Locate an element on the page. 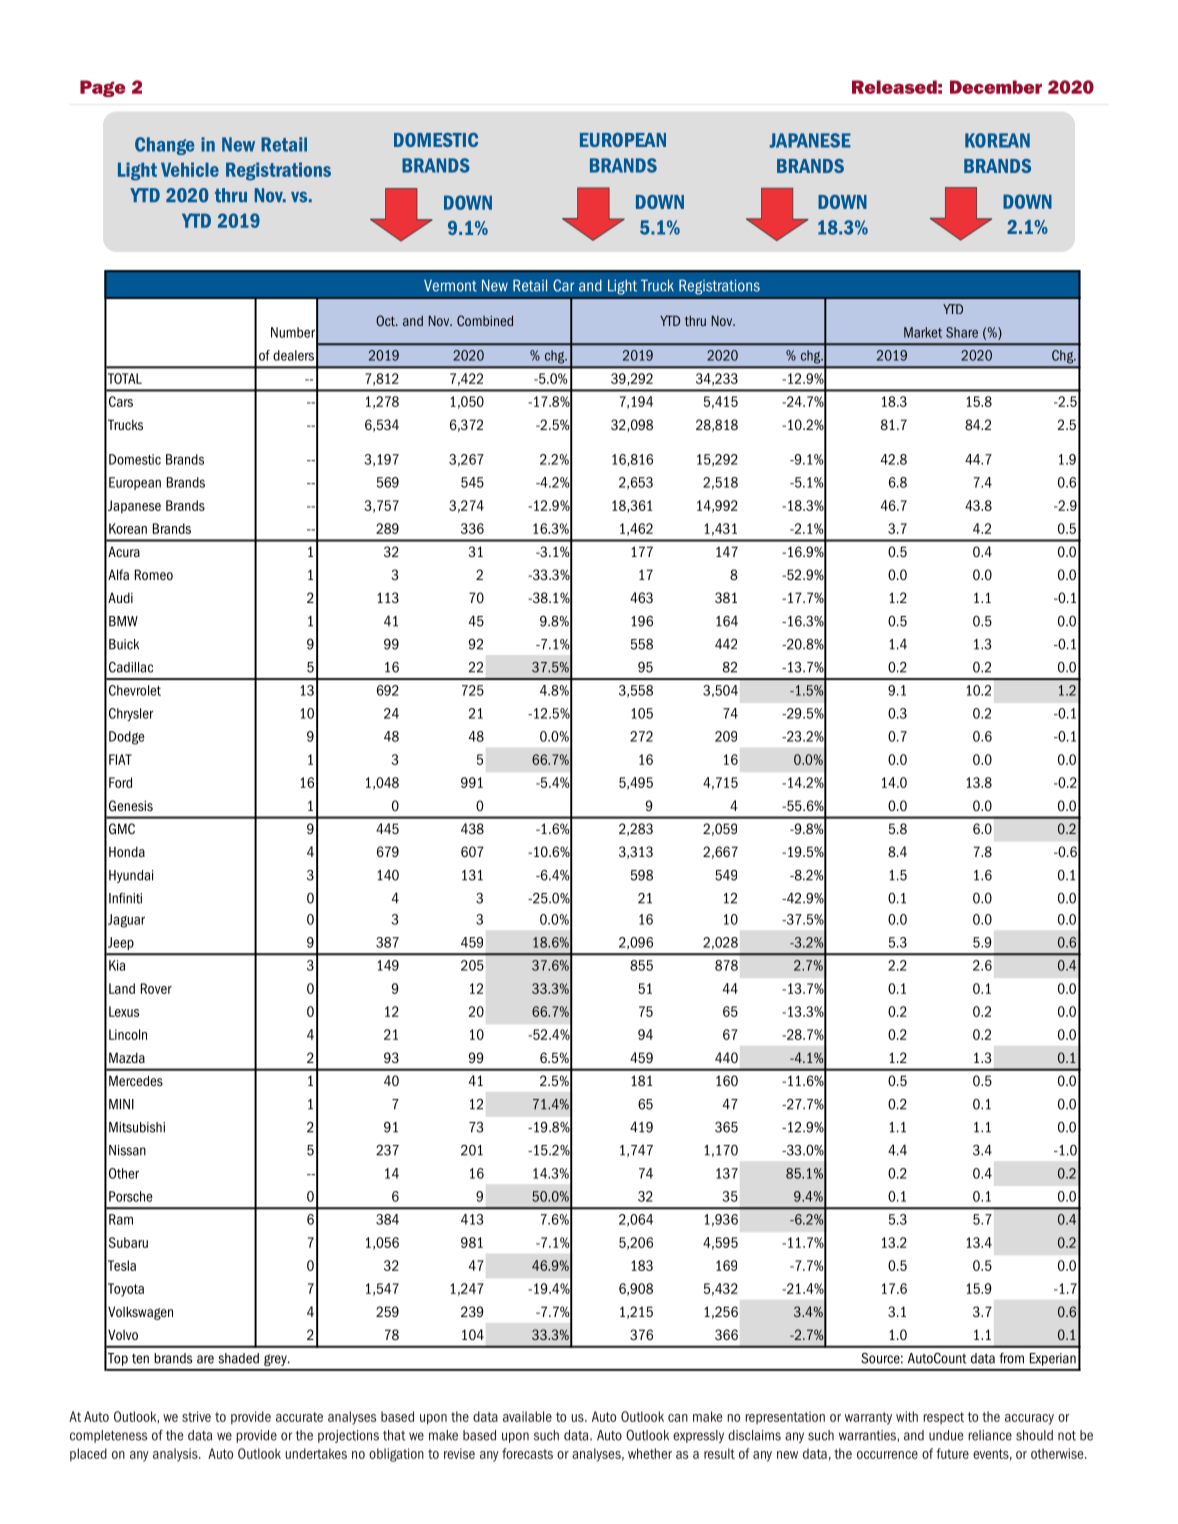 The width and height of the document is (1178, 1524). Change is located at coordinates (164, 146).
